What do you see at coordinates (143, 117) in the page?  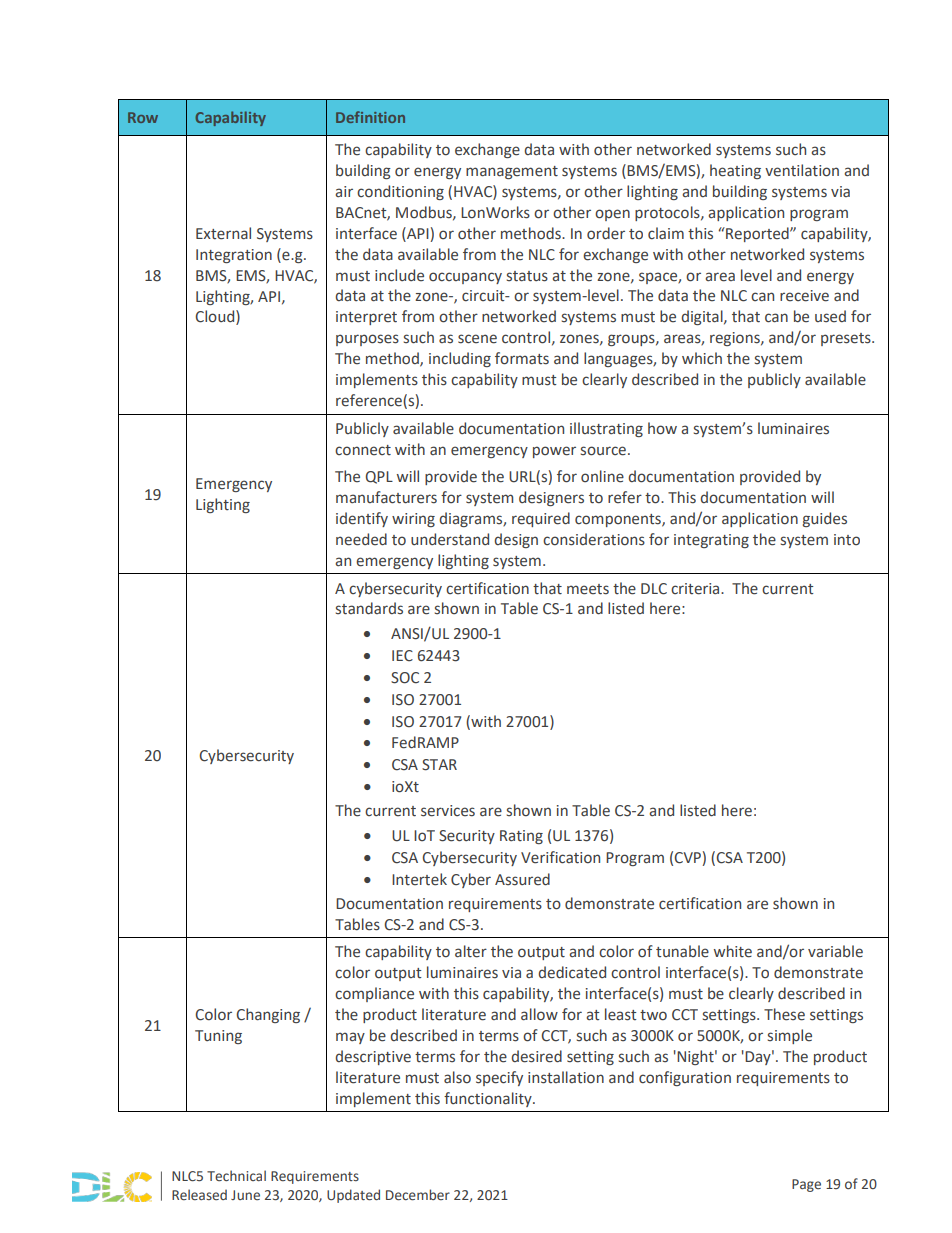 I see `Row` at bounding box center [143, 117].
